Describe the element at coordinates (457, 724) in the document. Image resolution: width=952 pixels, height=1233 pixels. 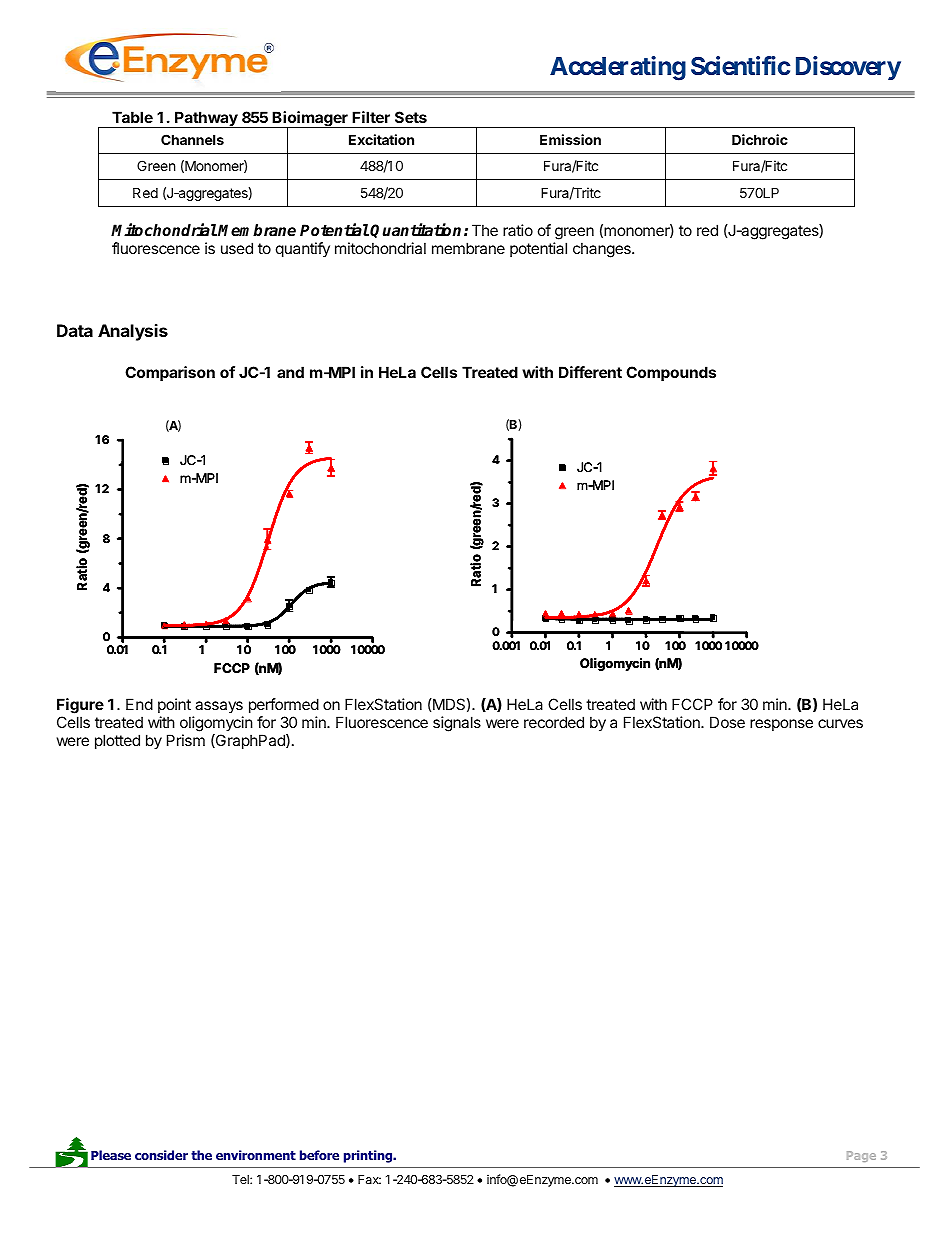
I see `signals` at that location.
